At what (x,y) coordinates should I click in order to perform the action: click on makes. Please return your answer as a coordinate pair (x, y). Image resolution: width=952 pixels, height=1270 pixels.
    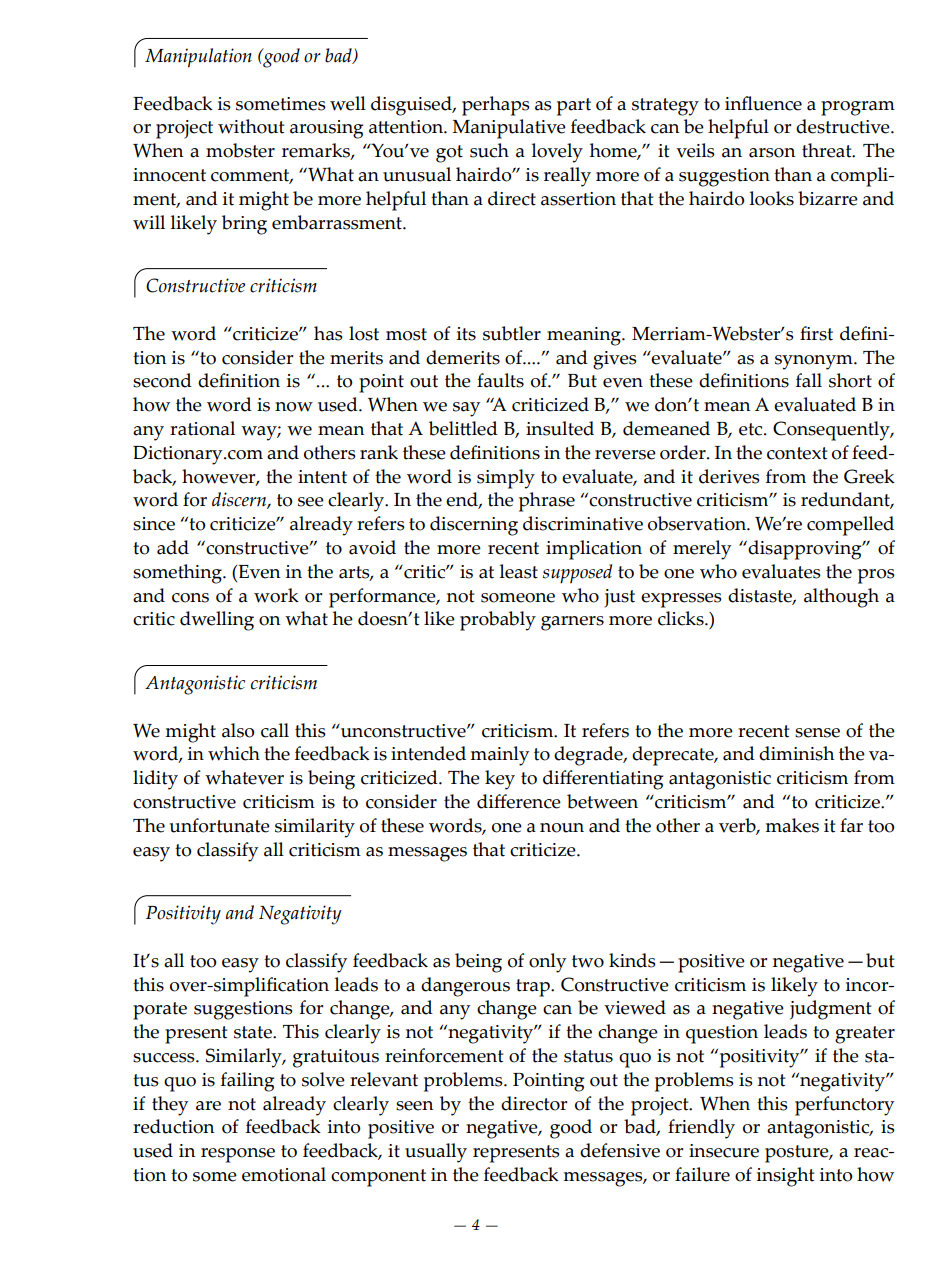
    Looking at the image, I should click on (792, 825).
